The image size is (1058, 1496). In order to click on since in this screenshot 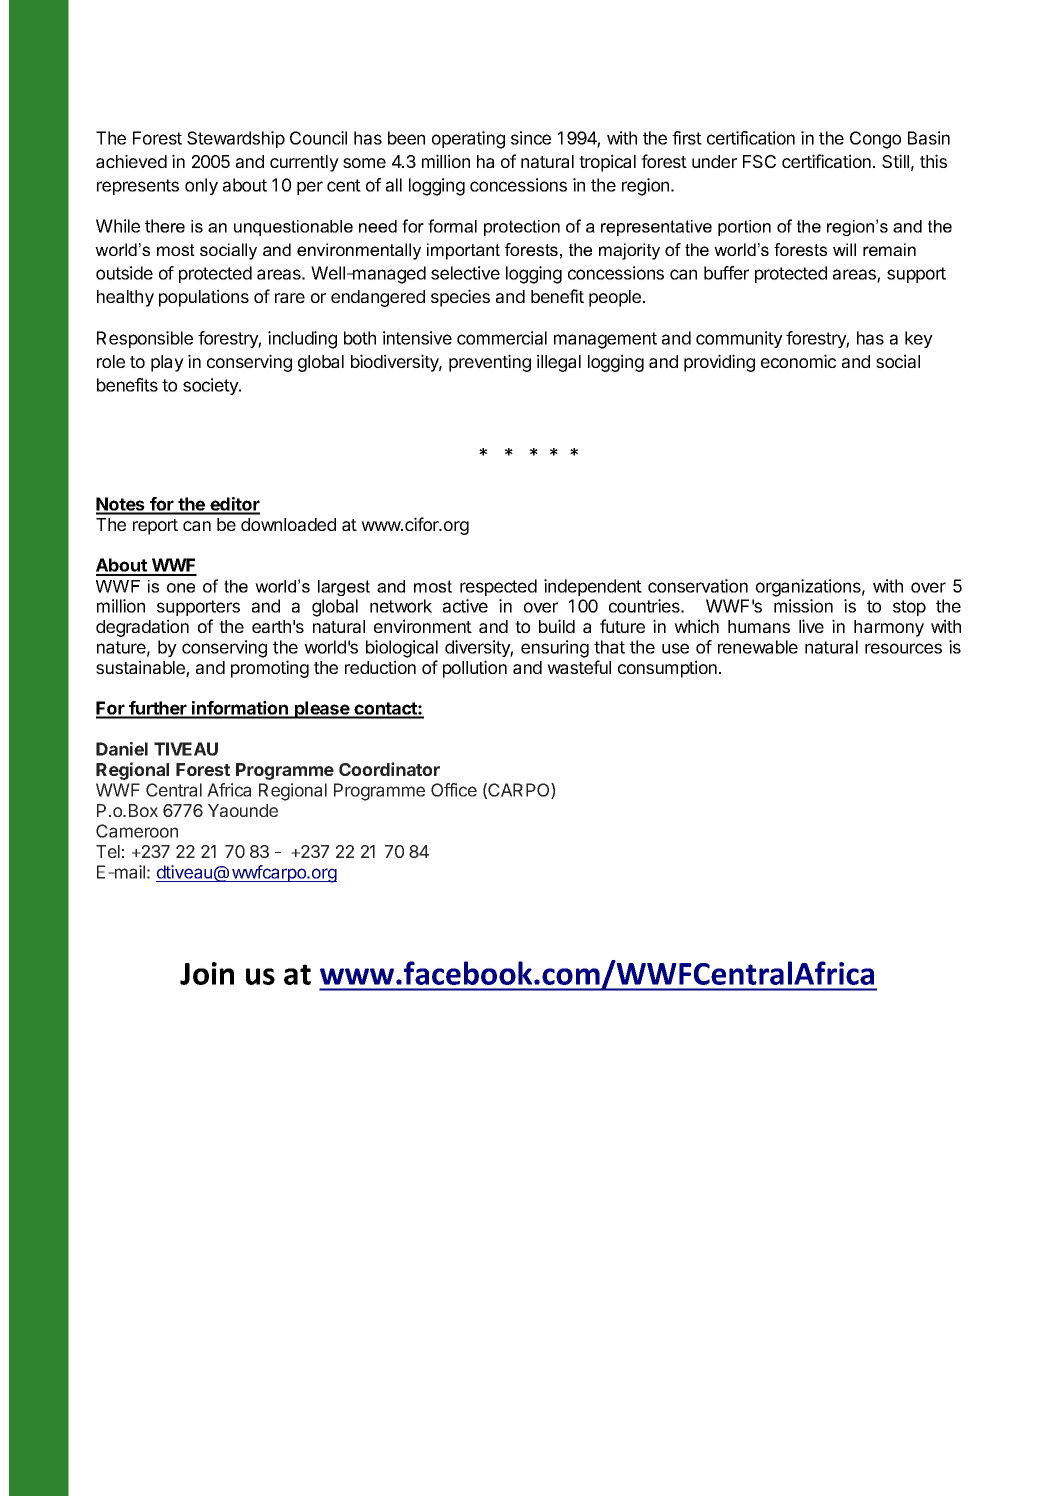, I will do `click(531, 138)`.
